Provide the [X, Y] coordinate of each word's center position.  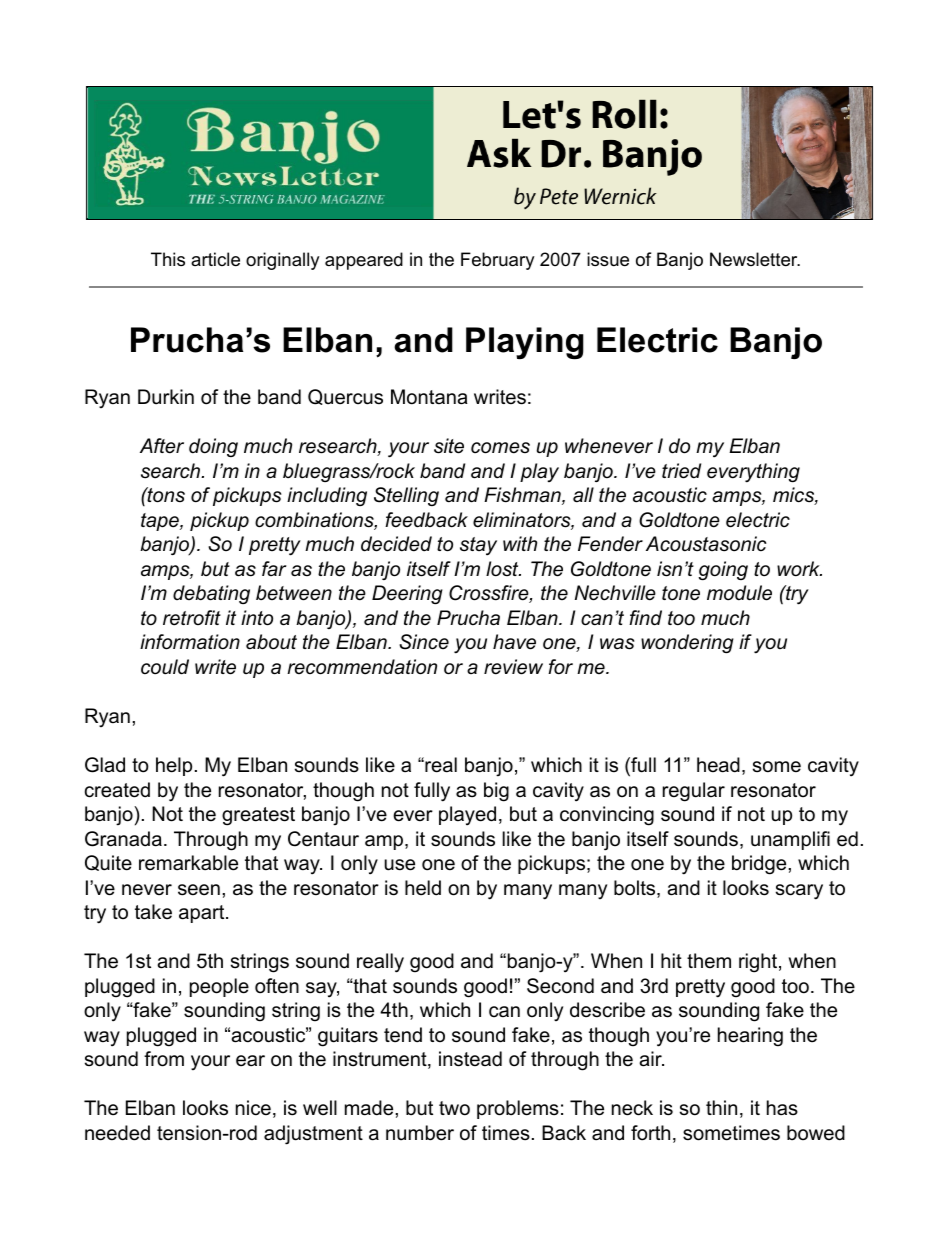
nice [253, 1108]
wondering [687, 643]
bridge [760, 865]
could [165, 667]
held [423, 888]
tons [165, 495]
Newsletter [754, 259]
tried [681, 471]
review [513, 667]
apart [203, 914]
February [498, 261]
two [454, 1108]
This [168, 259]
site [449, 446]
